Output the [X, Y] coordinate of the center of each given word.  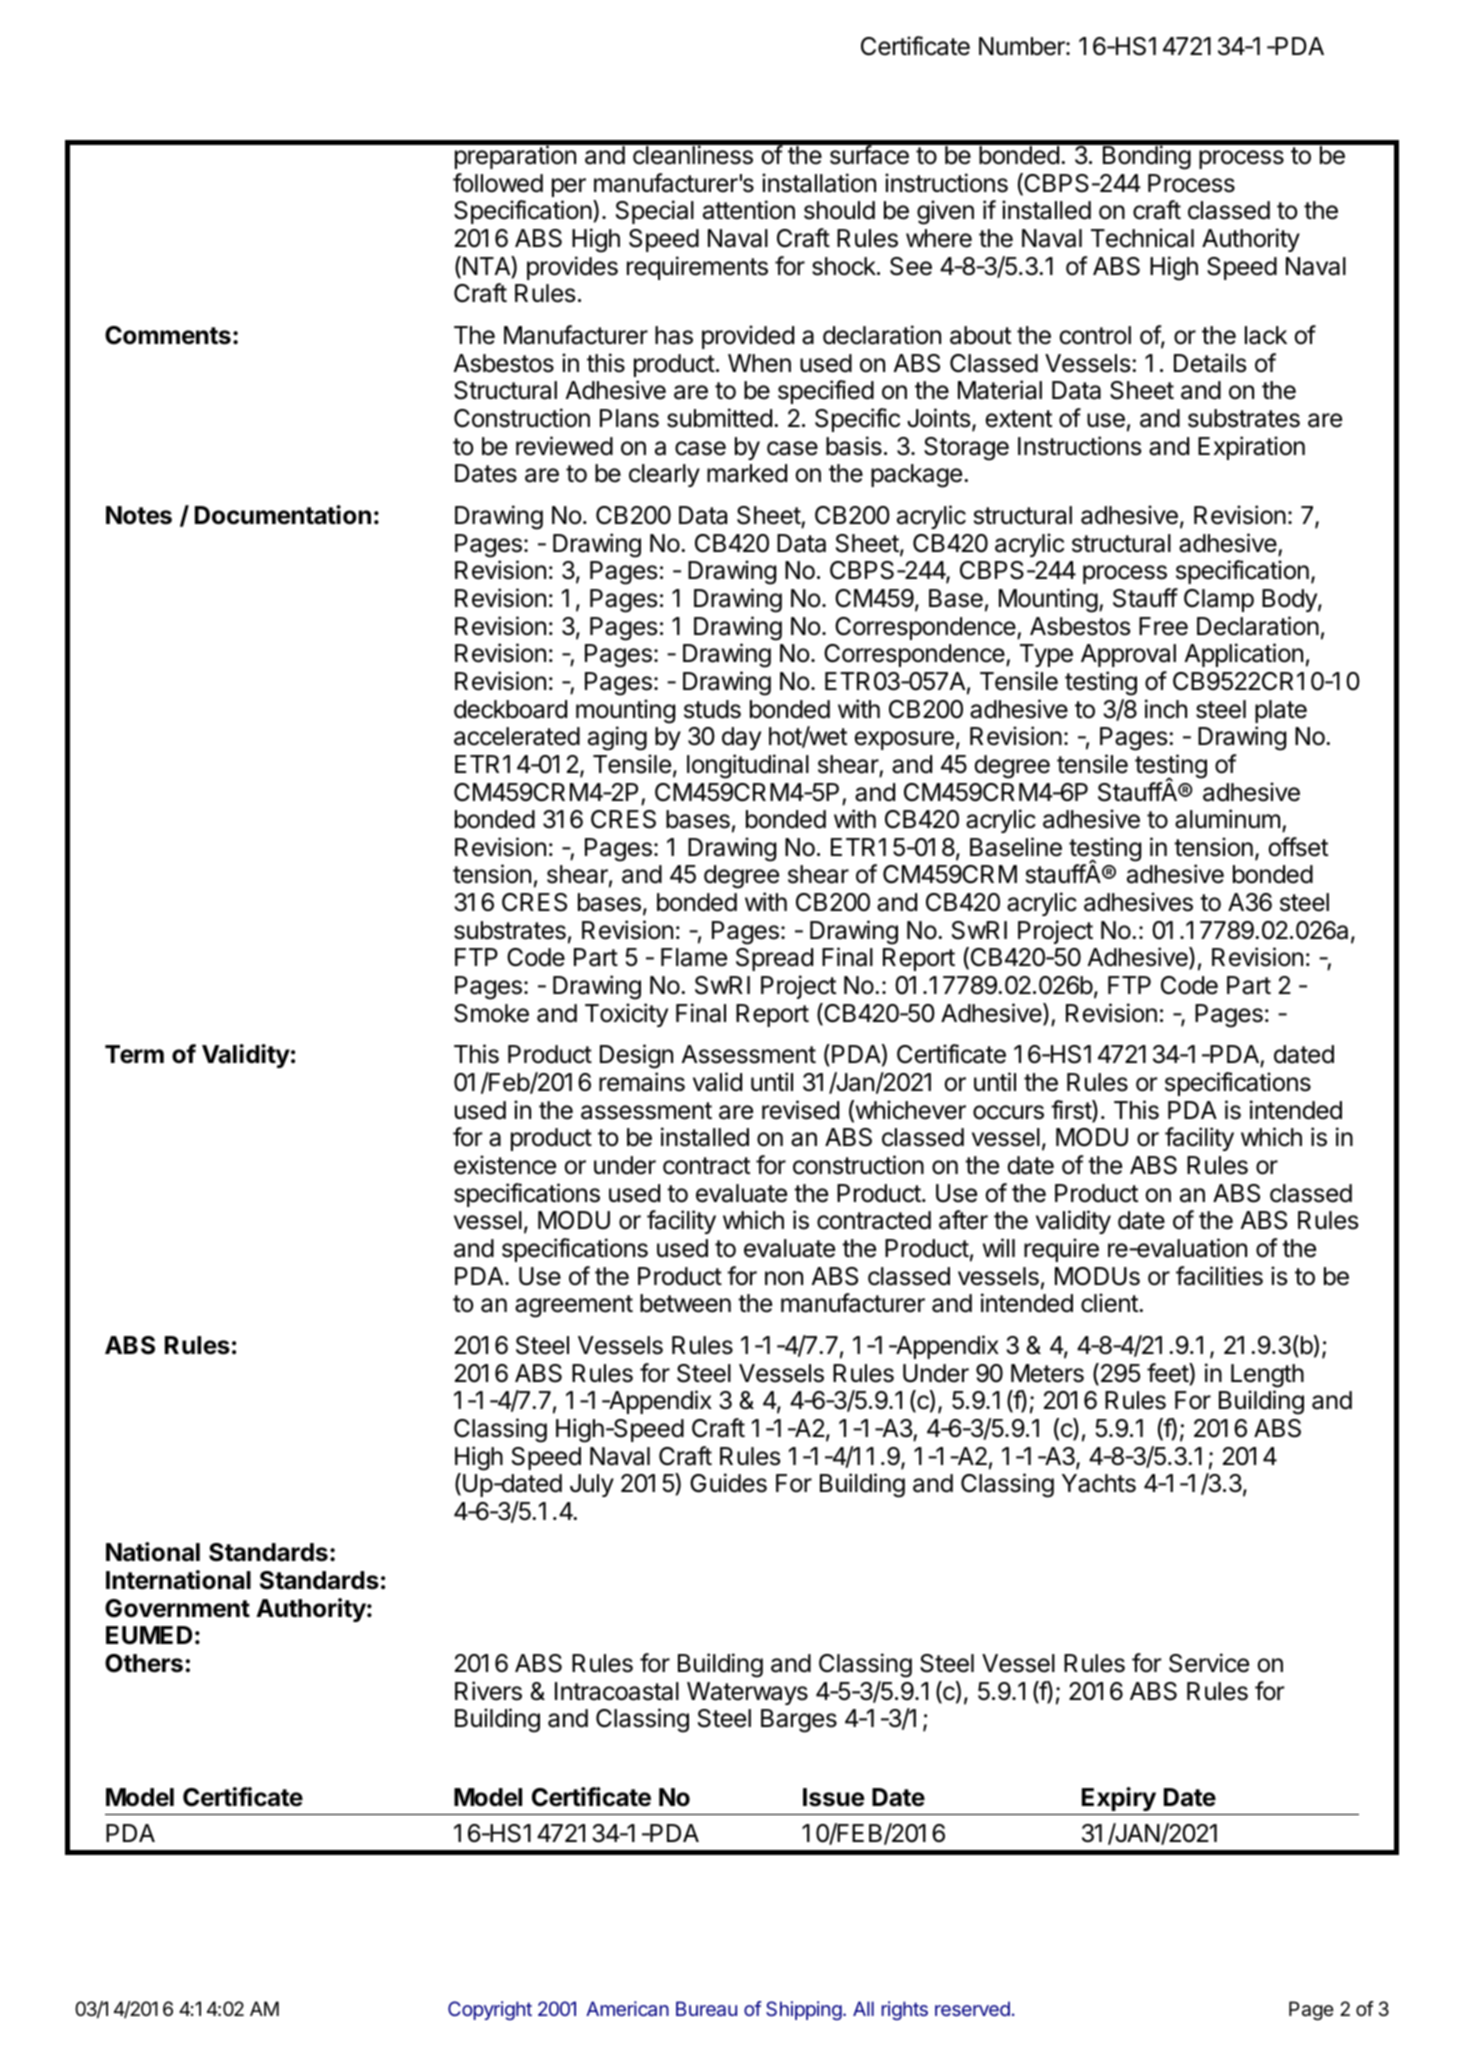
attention [749, 210]
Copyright [490, 2010]
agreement [574, 1306]
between [685, 1303]
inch [1166, 709]
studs [712, 709]
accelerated [517, 736]
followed [498, 183]
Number [1023, 46]
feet [1168, 1374]
